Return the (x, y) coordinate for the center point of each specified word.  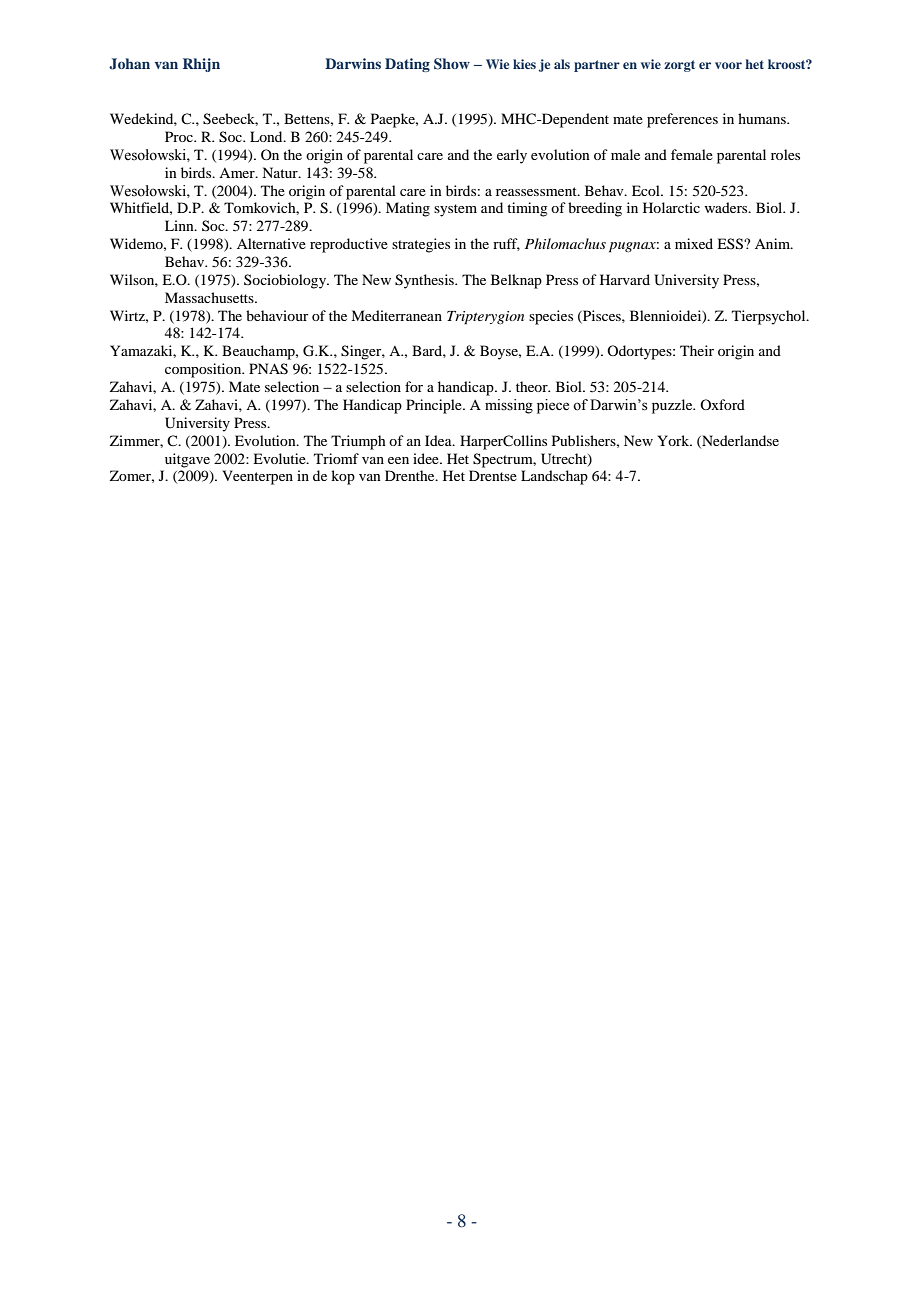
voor (728, 65)
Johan (129, 64)
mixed (694, 243)
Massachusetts (210, 297)
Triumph (358, 442)
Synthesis (426, 281)
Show (452, 64)
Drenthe (411, 475)
